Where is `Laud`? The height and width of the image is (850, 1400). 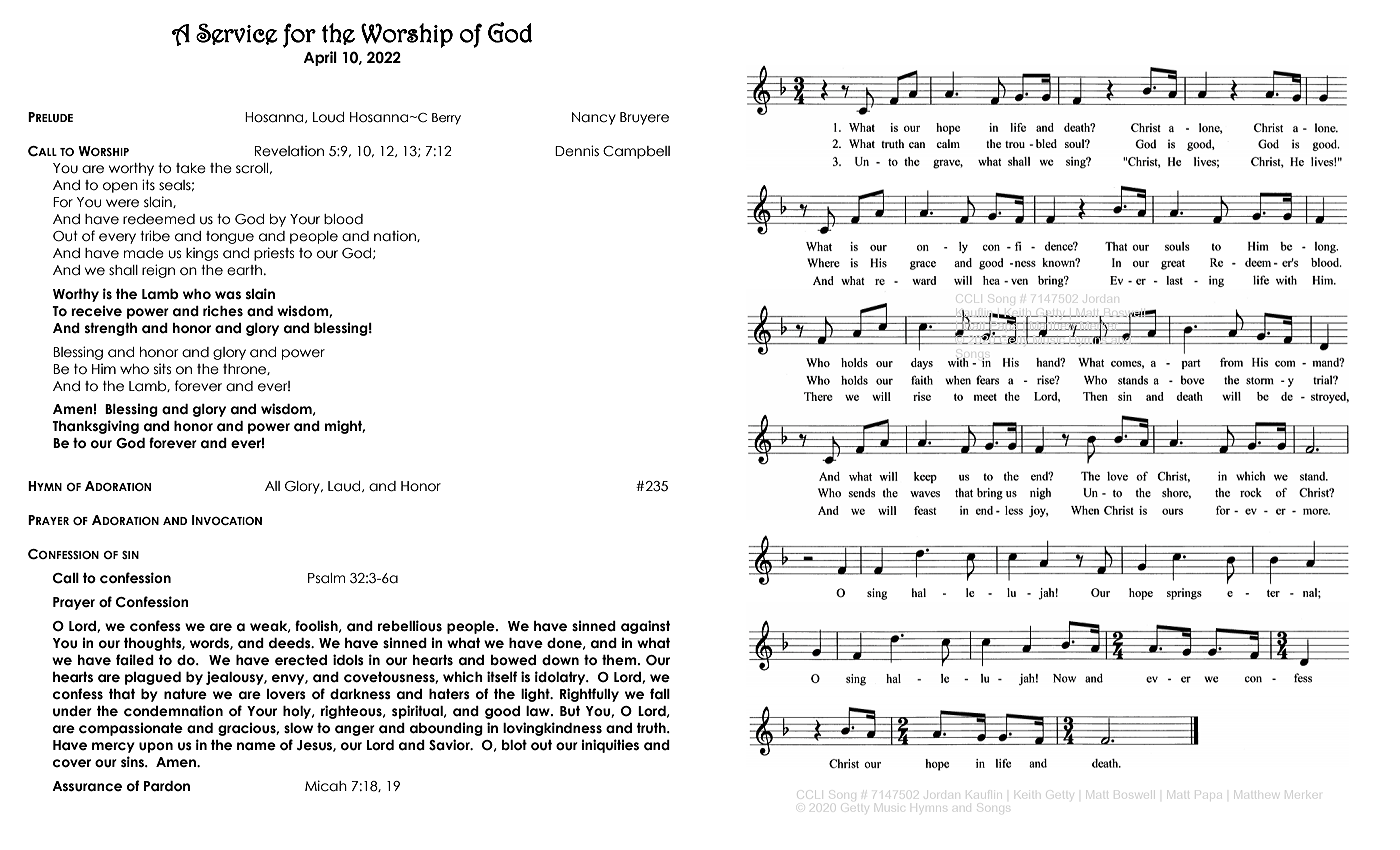 Laud is located at coordinates (345, 486).
